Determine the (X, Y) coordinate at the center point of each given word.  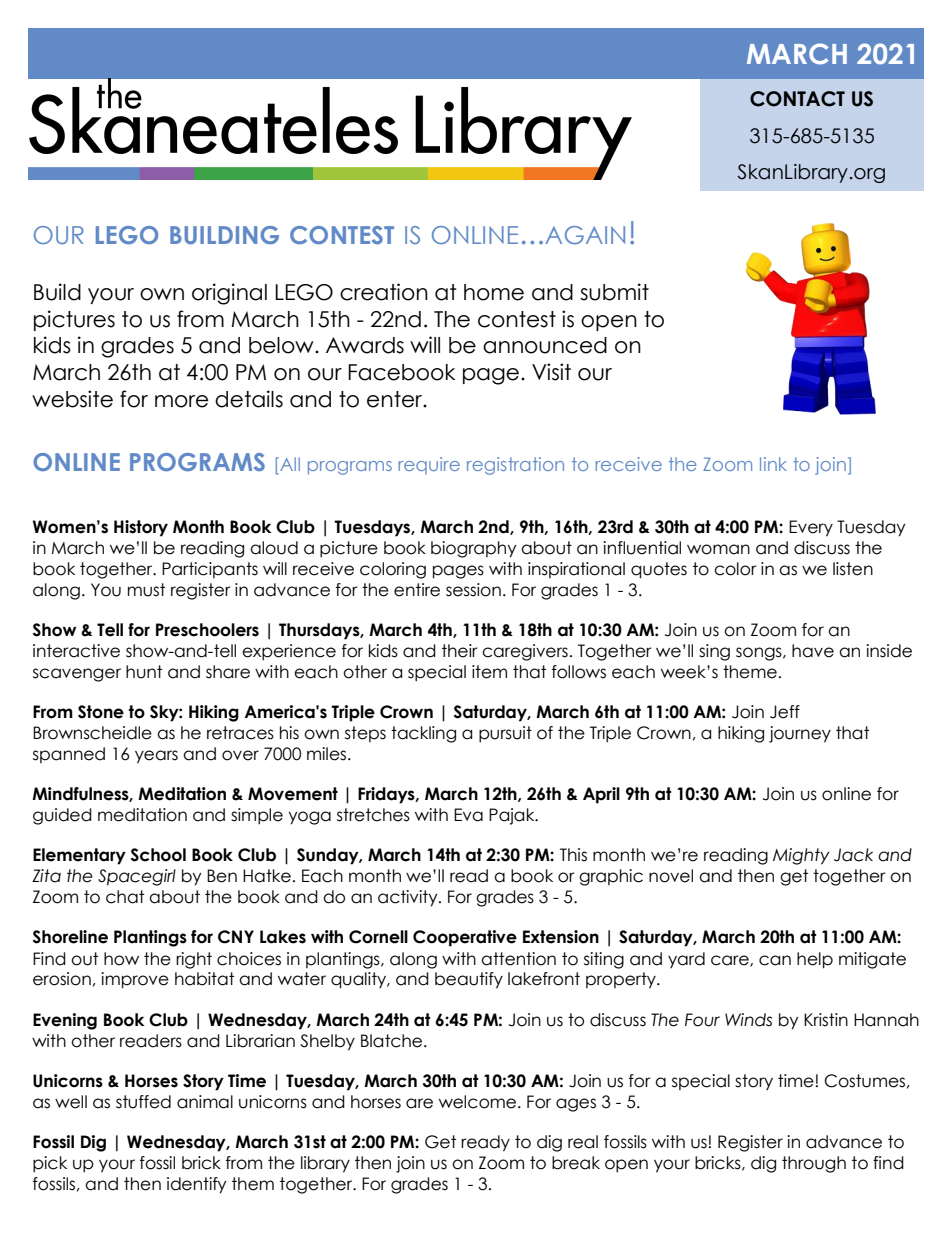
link (773, 464)
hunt (144, 672)
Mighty (801, 856)
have (813, 651)
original (229, 294)
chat (125, 897)
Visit (551, 372)
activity (409, 898)
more (181, 401)
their (460, 651)
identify (197, 1185)
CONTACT (797, 99)
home (494, 292)
